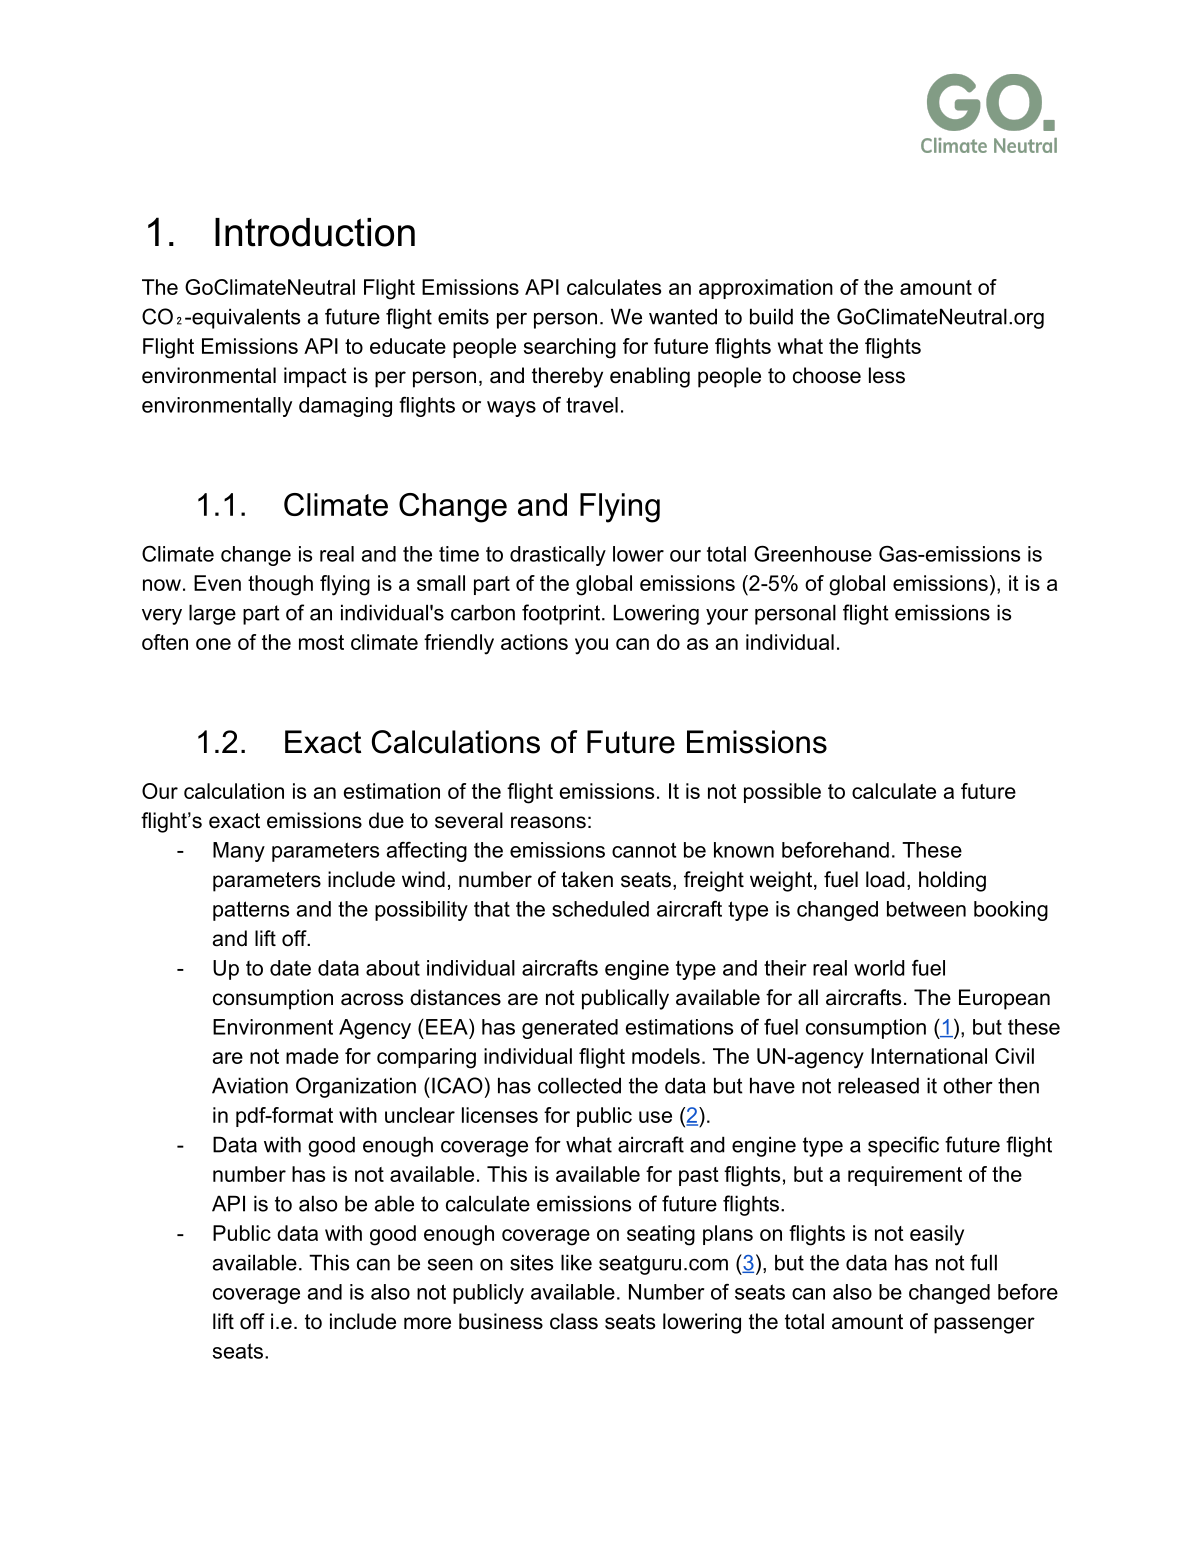 The width and height of the screenshot is (1202, 1556). I want to click on date, so click(290, 968).
